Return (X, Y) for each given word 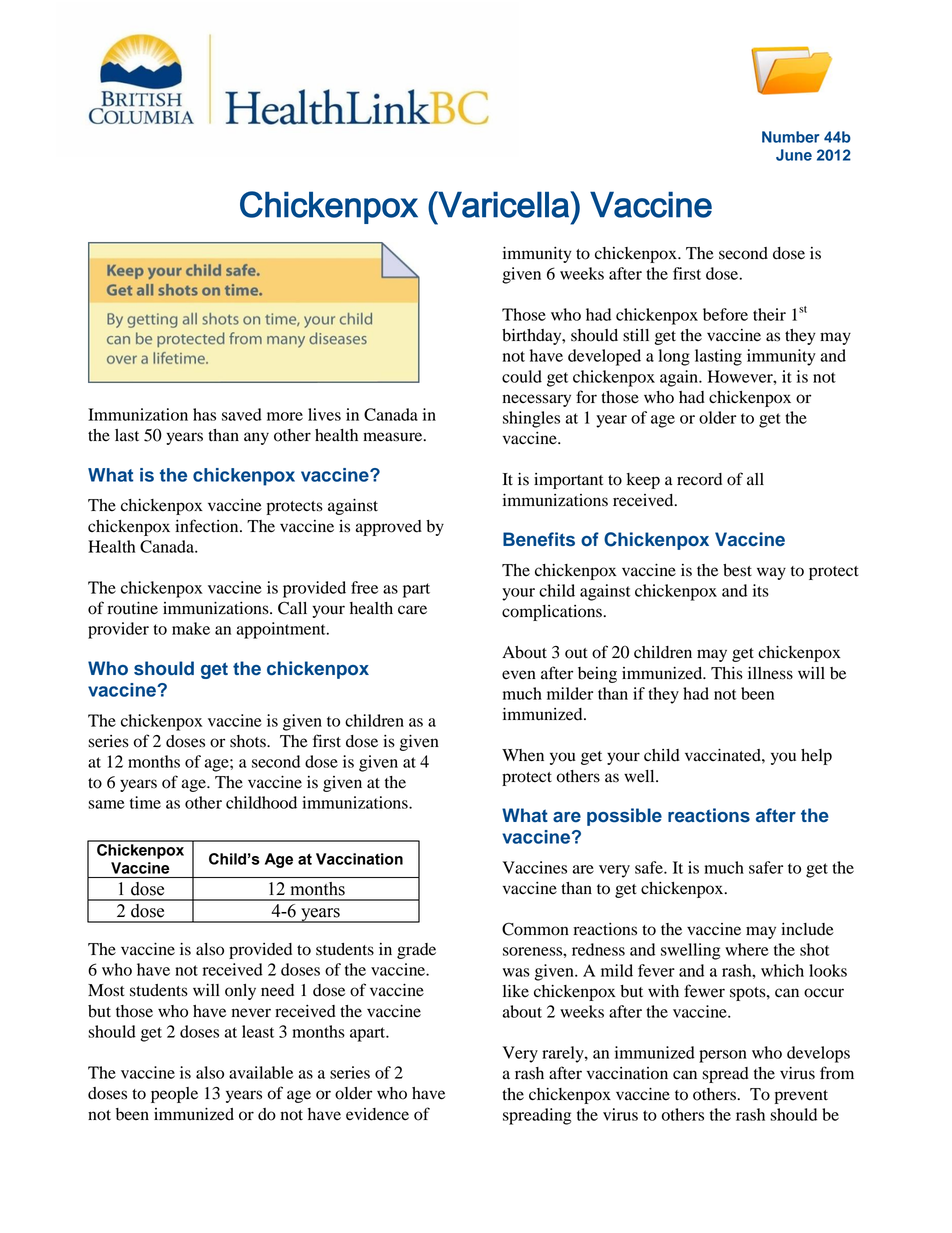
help (816, 757)
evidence (377, 1114)
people (174, 1095)
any (256, 438)
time (145, 802)
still (636, 335)
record (699, 479)
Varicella (503, 204)
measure (394, 437)
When (523, 755)
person (723, 1056)
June (794, 155)
